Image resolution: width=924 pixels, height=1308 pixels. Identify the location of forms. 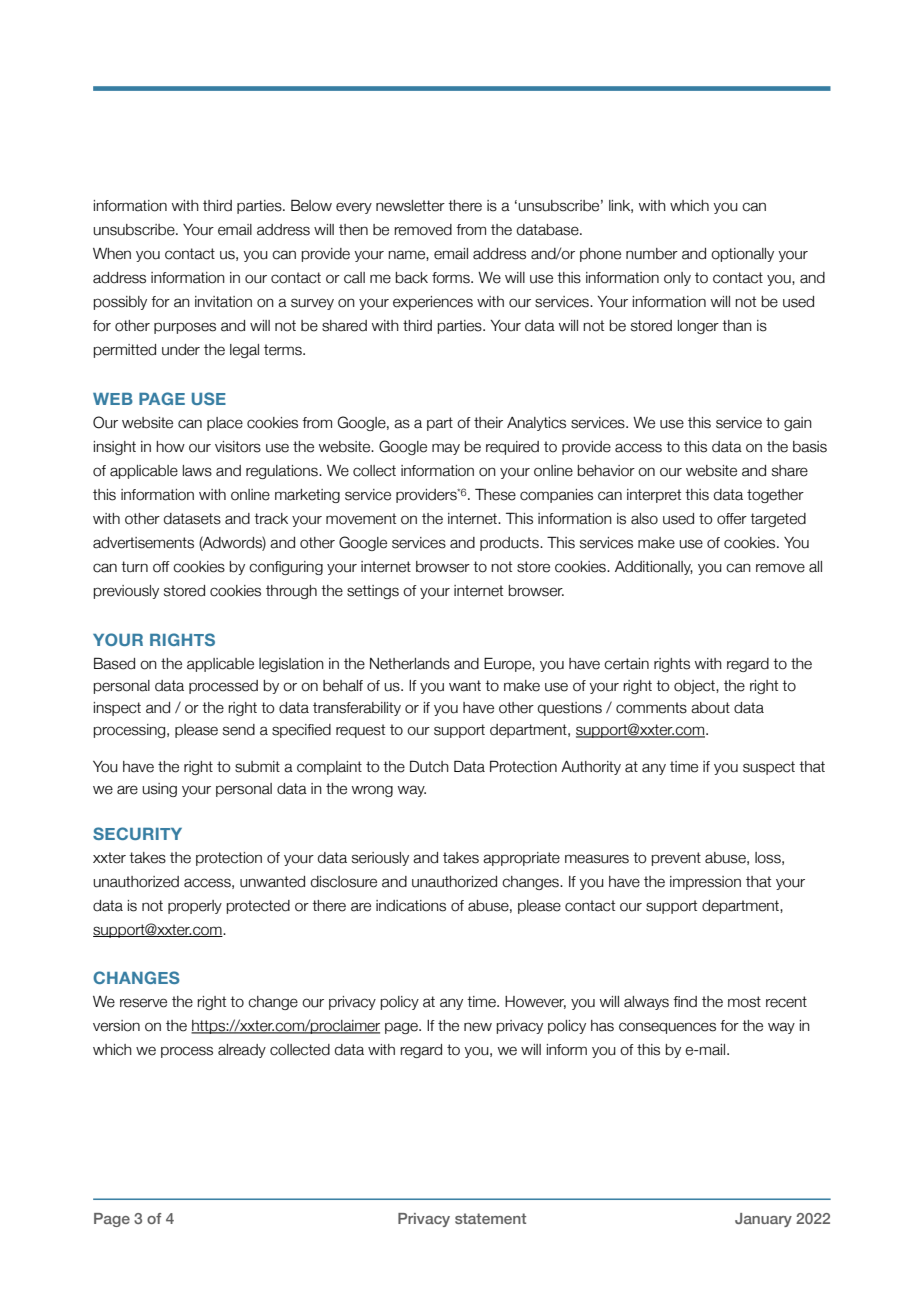
(452, 278).
